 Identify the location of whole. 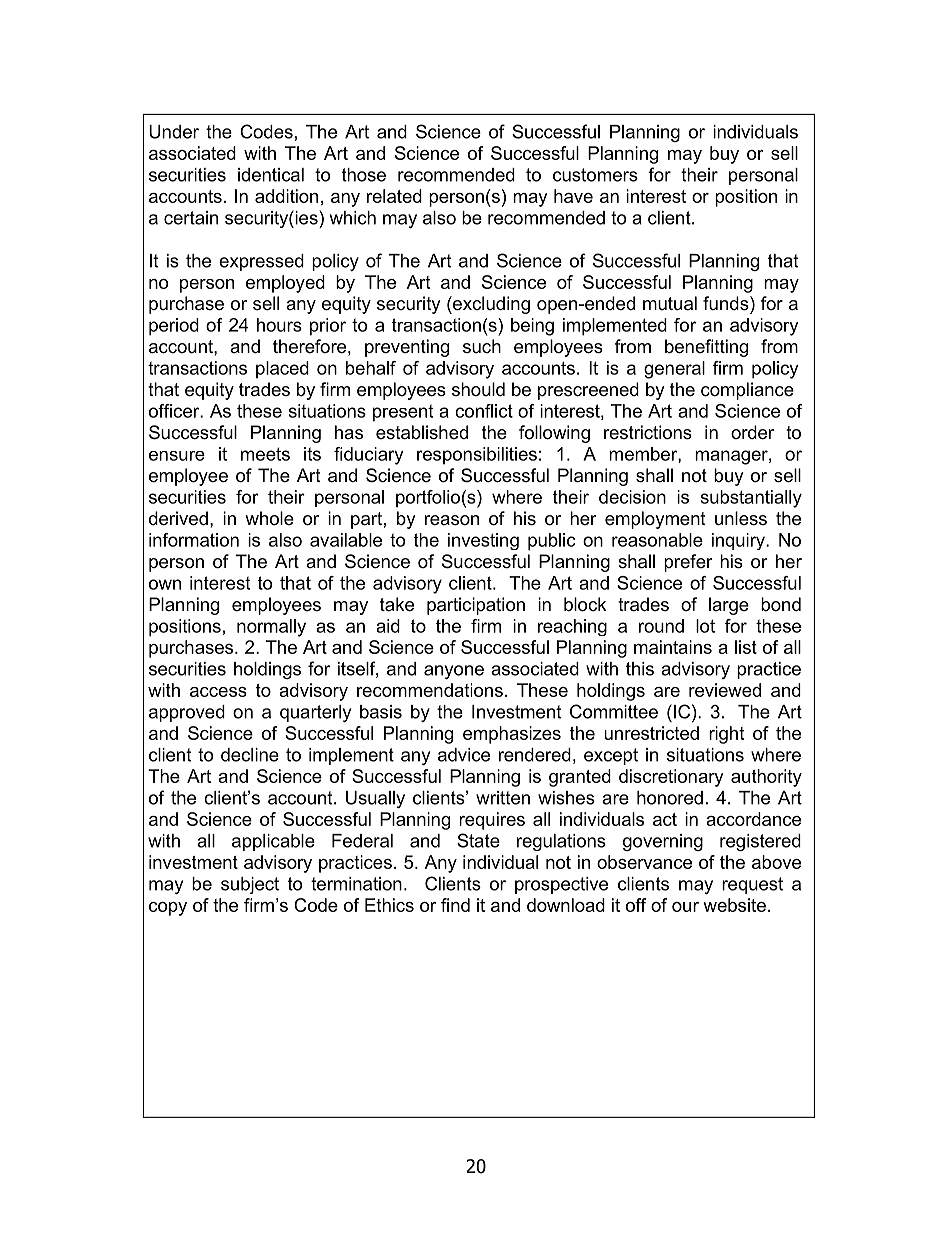
(269, 518).
